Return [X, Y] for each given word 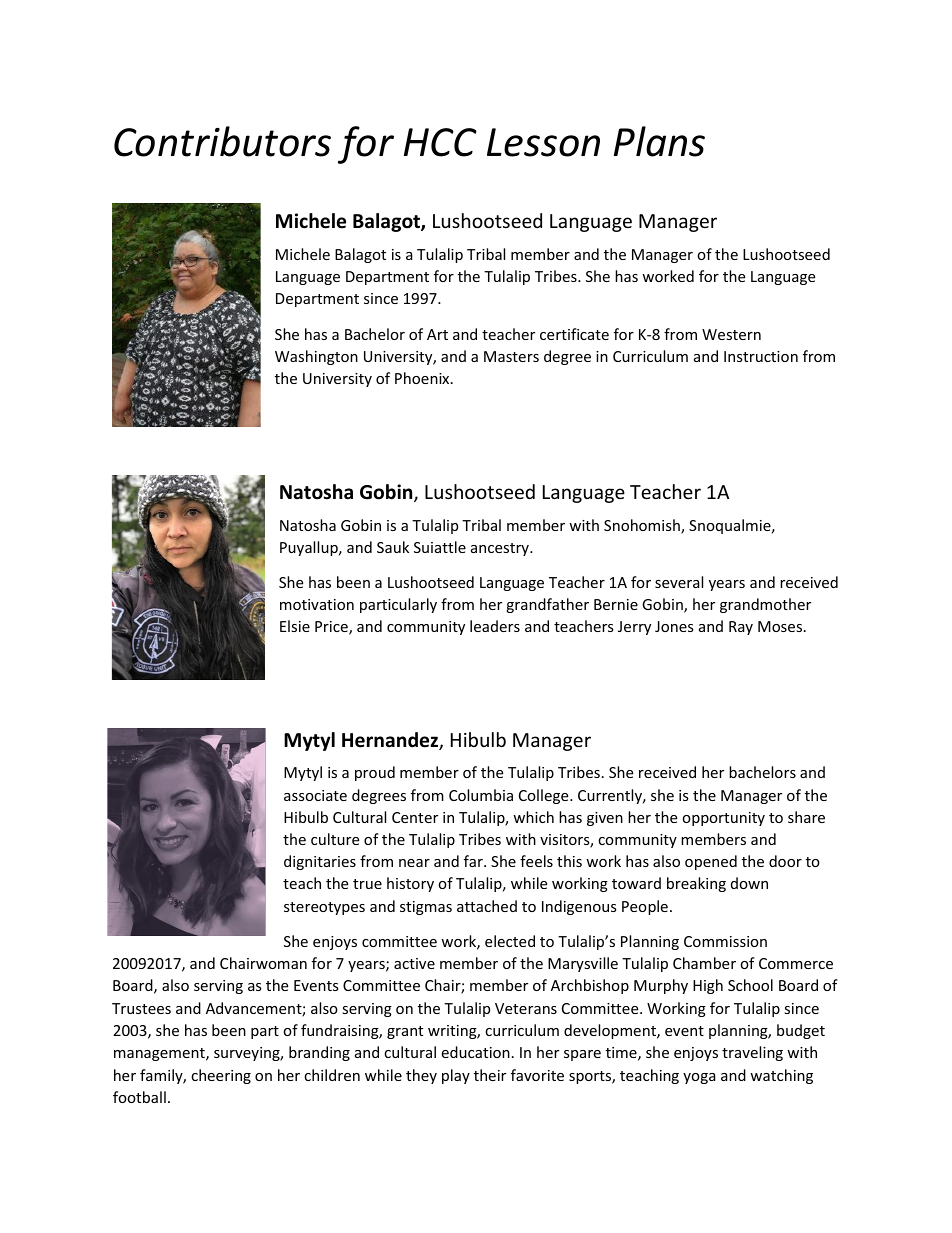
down [749, 883]
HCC [440, 142]
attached [487, 906]
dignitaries [320, 862]
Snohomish [643, 526]
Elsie [295, 626]
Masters [511, 356]
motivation [317, 604]
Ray [741, 628]
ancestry [501, 549]
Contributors [222, 141]
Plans [659, 141]
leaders [495, 626]
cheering [221, 1076]
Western [731, 334]
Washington [316, 357]
